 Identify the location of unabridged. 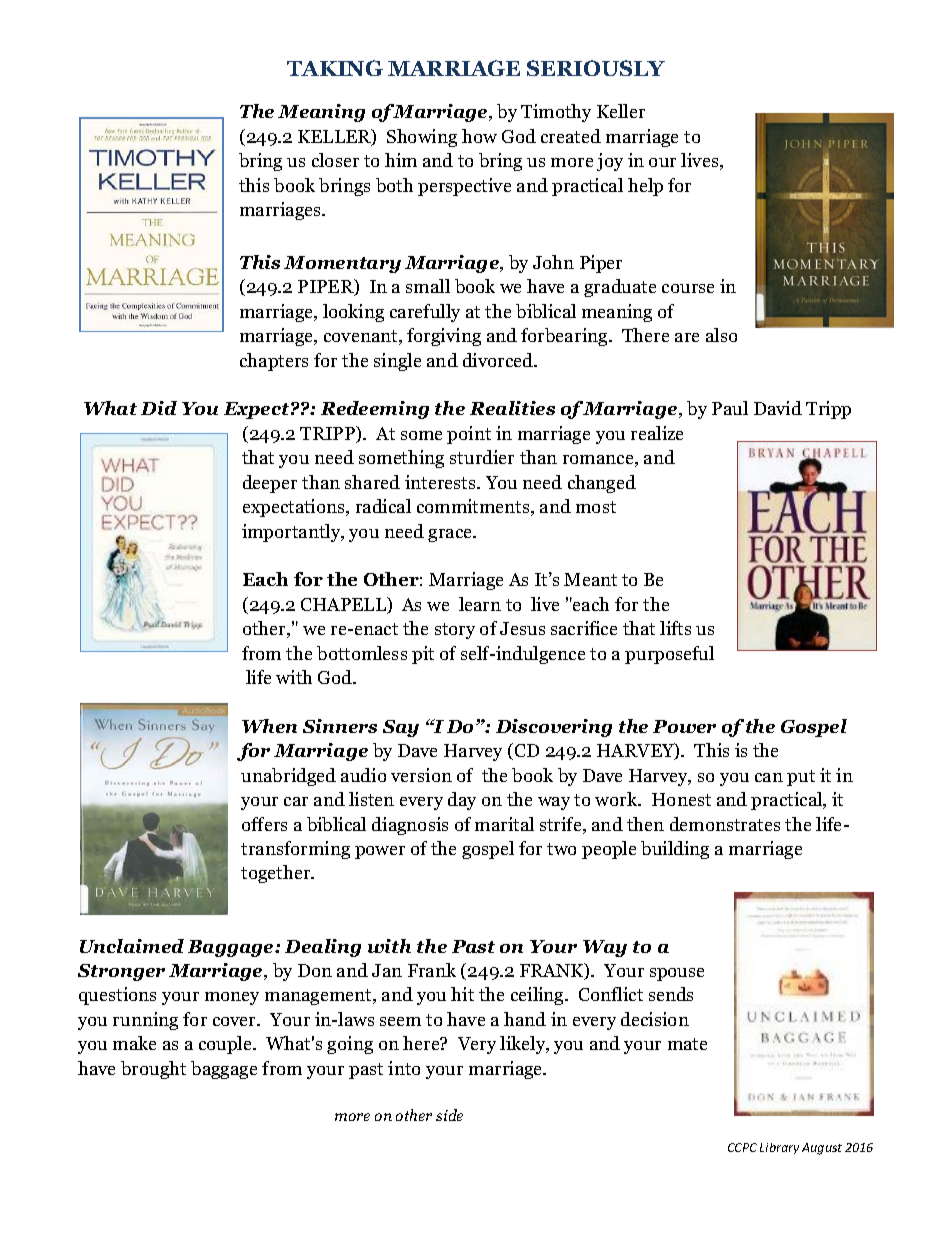
(288, 777).
